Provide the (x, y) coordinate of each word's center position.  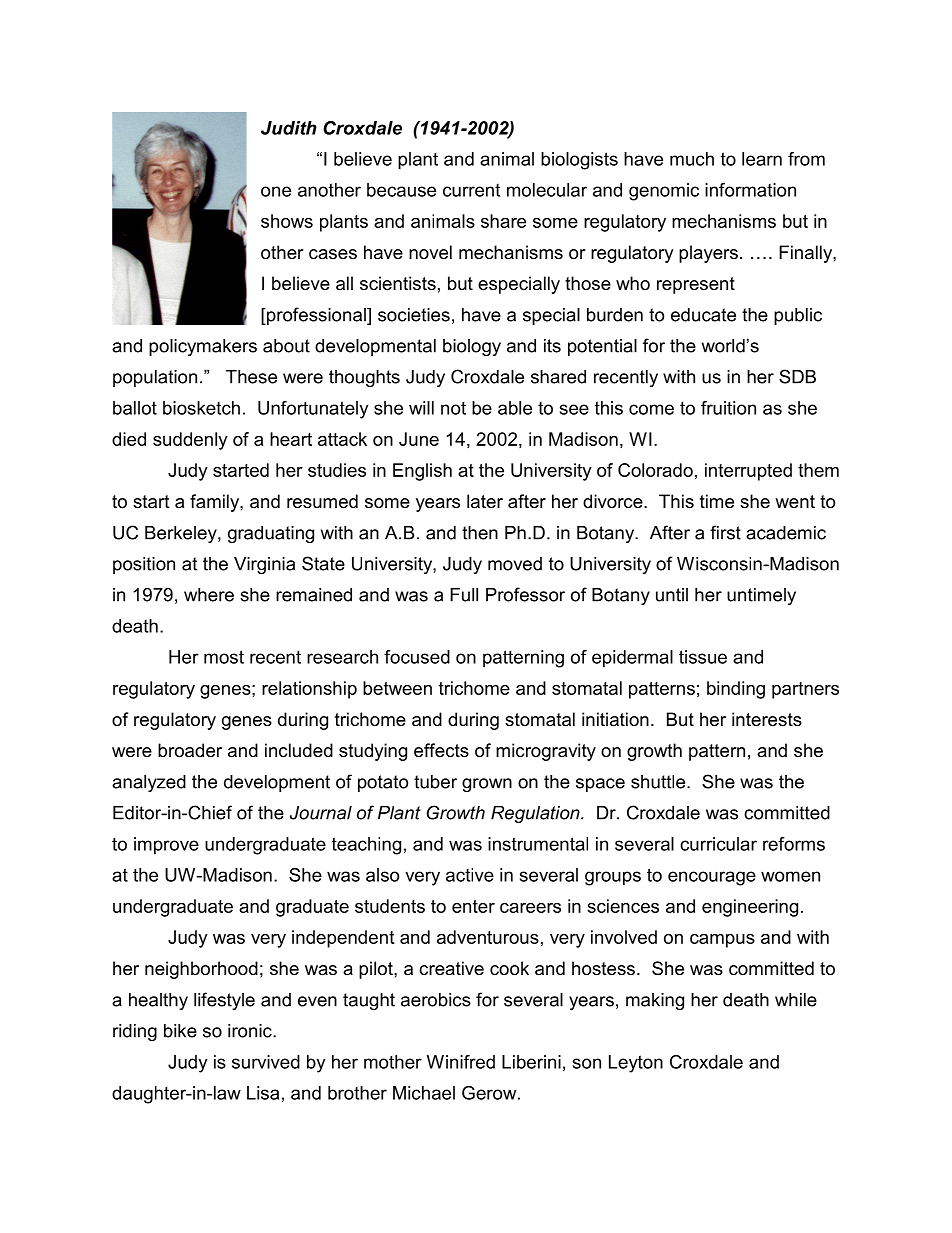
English (422, 472)
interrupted (748, 472)
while (796, 1000)
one (276, 191)
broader (190, 750)
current (471, 190)
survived (266, 1062)
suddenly (190, 441)
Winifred (461, 1062)
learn (762, 159)
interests (767, 719)
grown (487, 785)
